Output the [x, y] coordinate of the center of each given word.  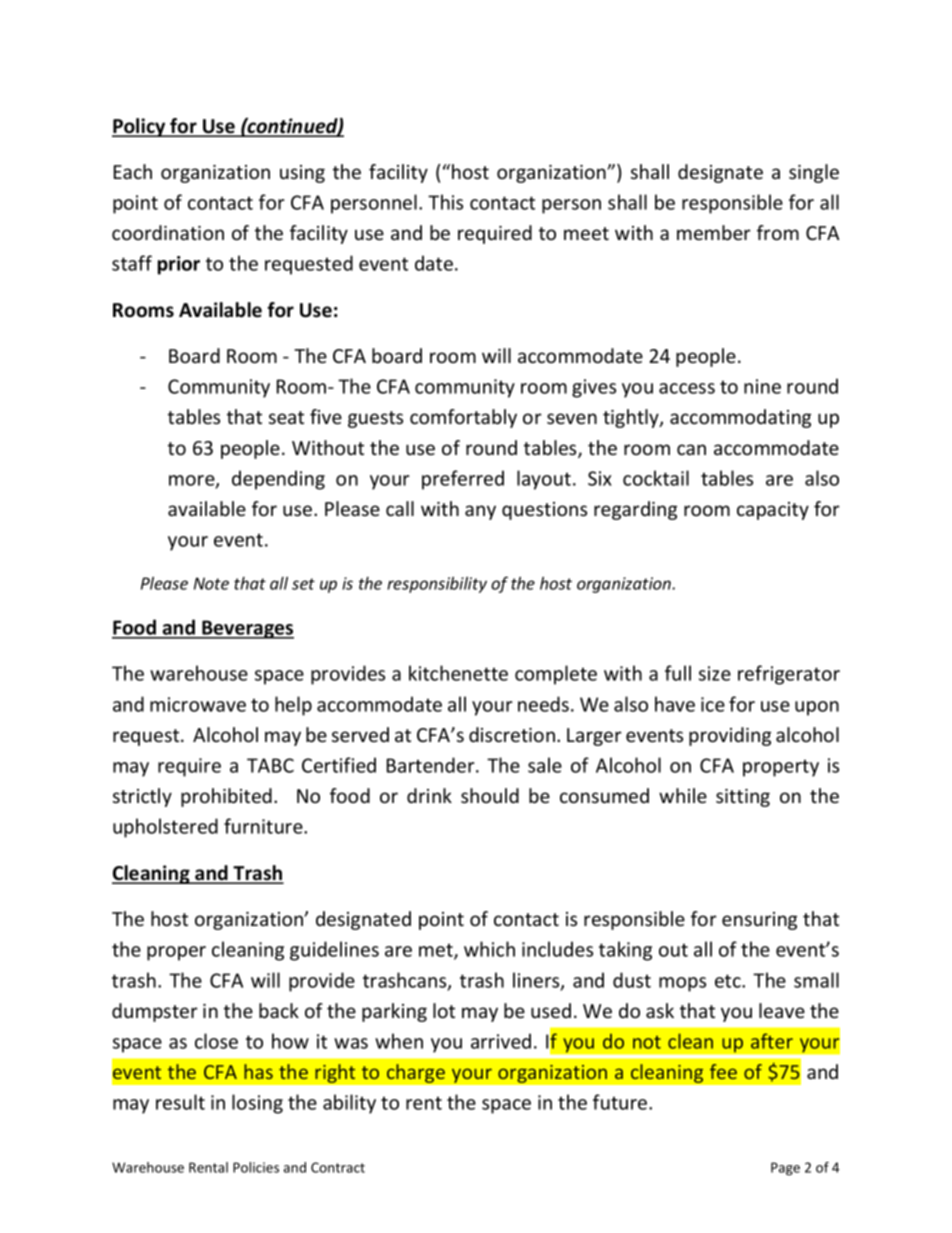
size [715, 673]
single [814, 173]
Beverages [247, 629]
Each [133, 171]
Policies [256, 1167]
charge [416, 1073]
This [445, 202]
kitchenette [458, 673]
